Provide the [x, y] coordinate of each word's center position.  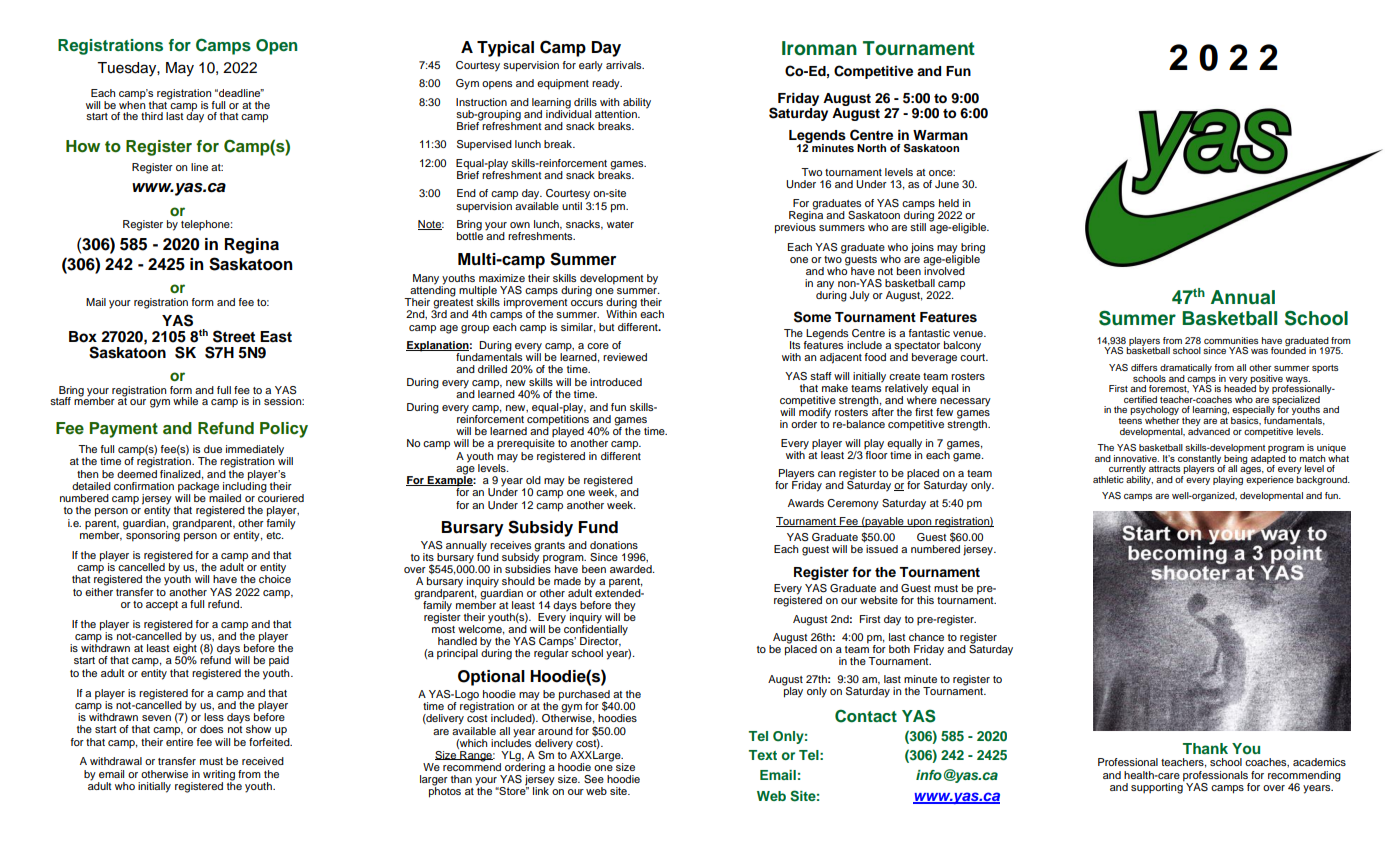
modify [815, 413]
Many [427, 280]
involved [944, 269]
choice [275, 578]
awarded [632, 569]
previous [795, 227]
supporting [1158, 787]
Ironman [819, 48]
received [263, 761]
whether [1162, 419]
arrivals [625, 65]
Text [763, 755]
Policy [284, 430]
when [132, 103]
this [925, 600]
